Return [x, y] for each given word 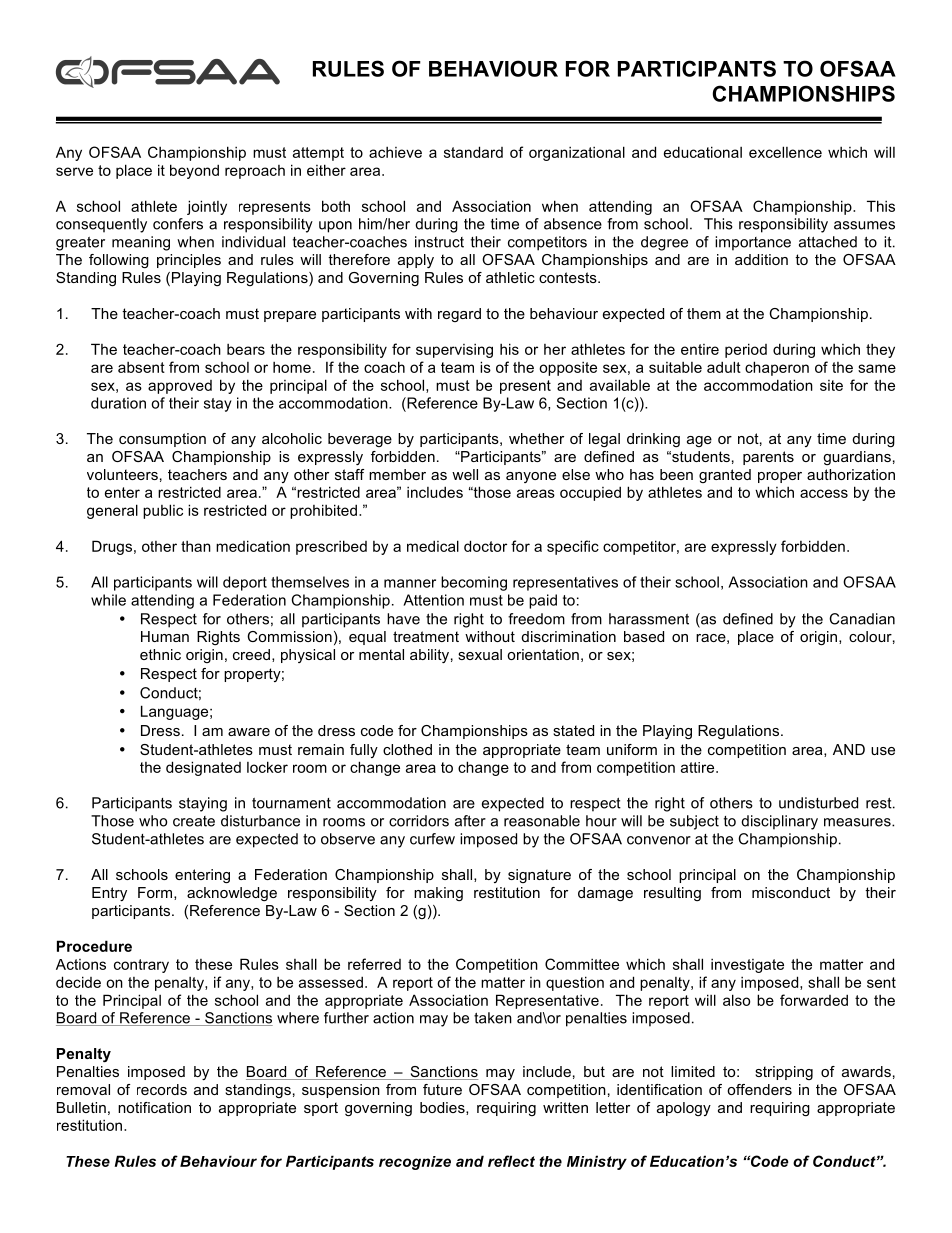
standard [473, 152]
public [163, 511]
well [465, 474]
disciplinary [779, 822]
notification [154, 1107]
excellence [785, 152]
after [470, 821]
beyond [194, 171]
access [824, 493]
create [194, 821]
